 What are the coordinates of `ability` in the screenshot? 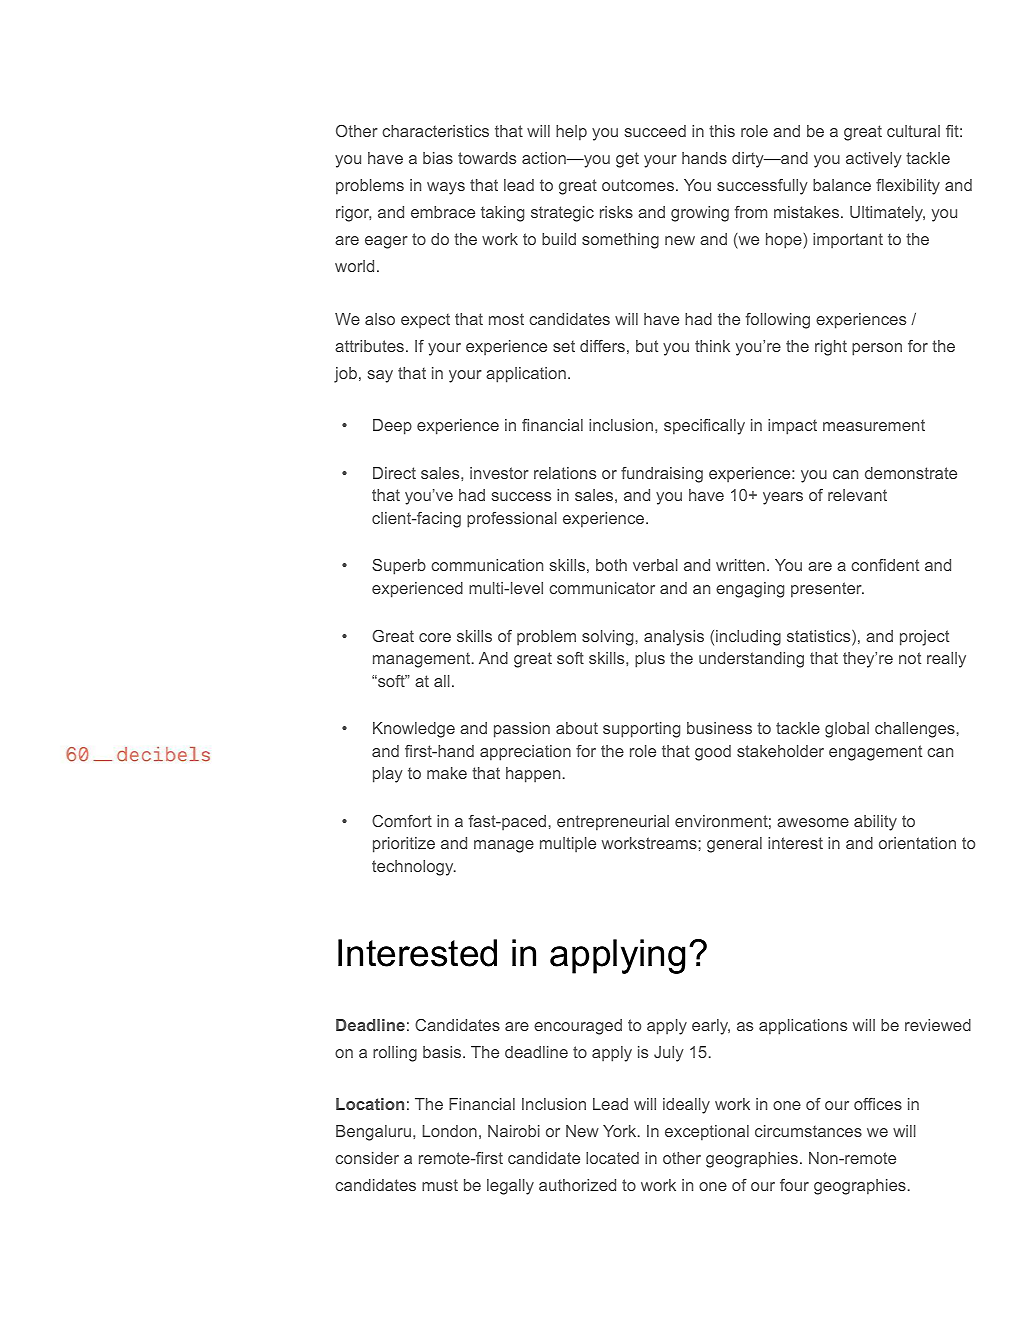 It's located at (875, 823).
